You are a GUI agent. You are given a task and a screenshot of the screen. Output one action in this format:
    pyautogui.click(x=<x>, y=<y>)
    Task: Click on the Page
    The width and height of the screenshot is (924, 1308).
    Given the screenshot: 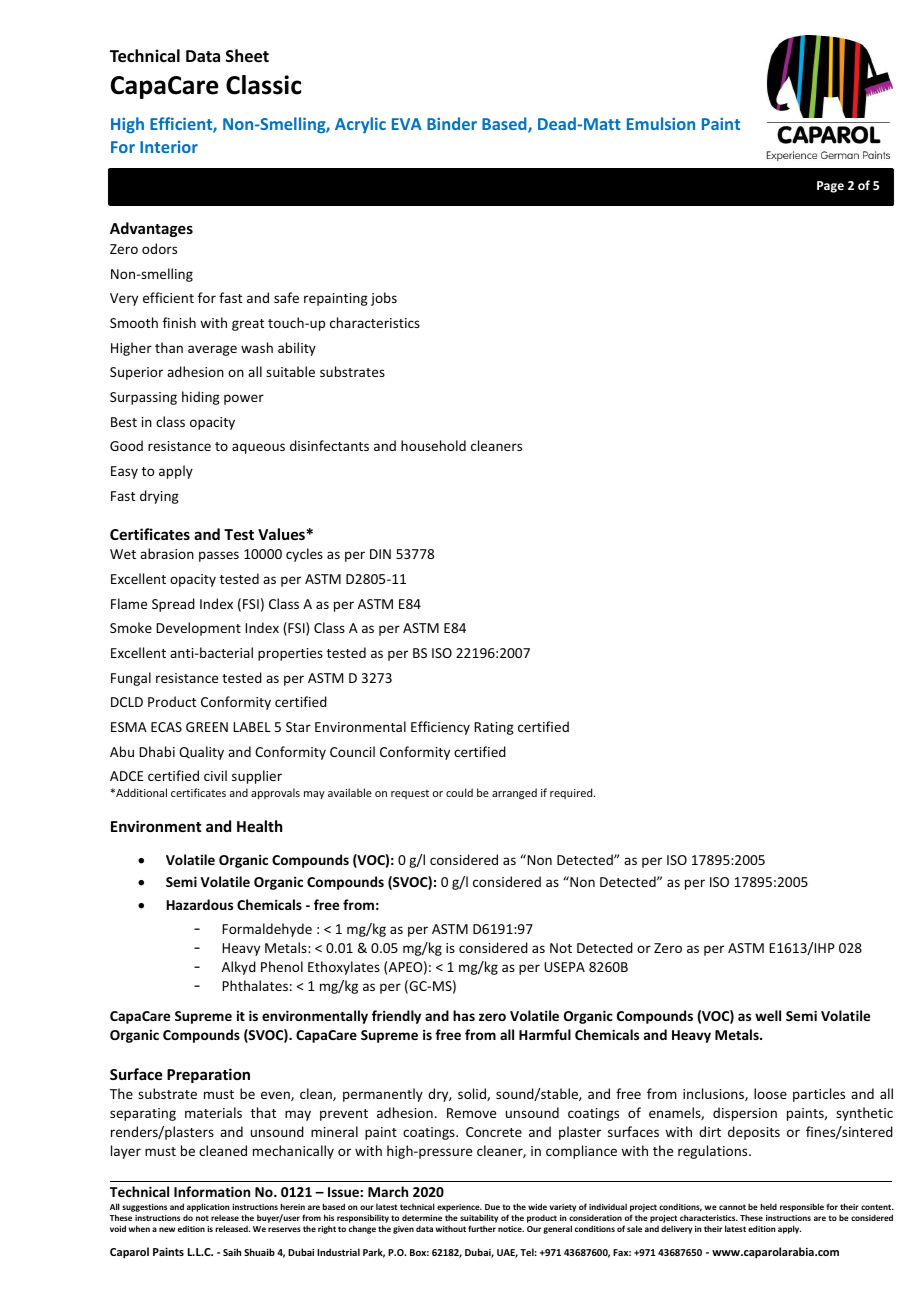 What is the action you would take?
    pyautogui.click(x=830, y=187)
